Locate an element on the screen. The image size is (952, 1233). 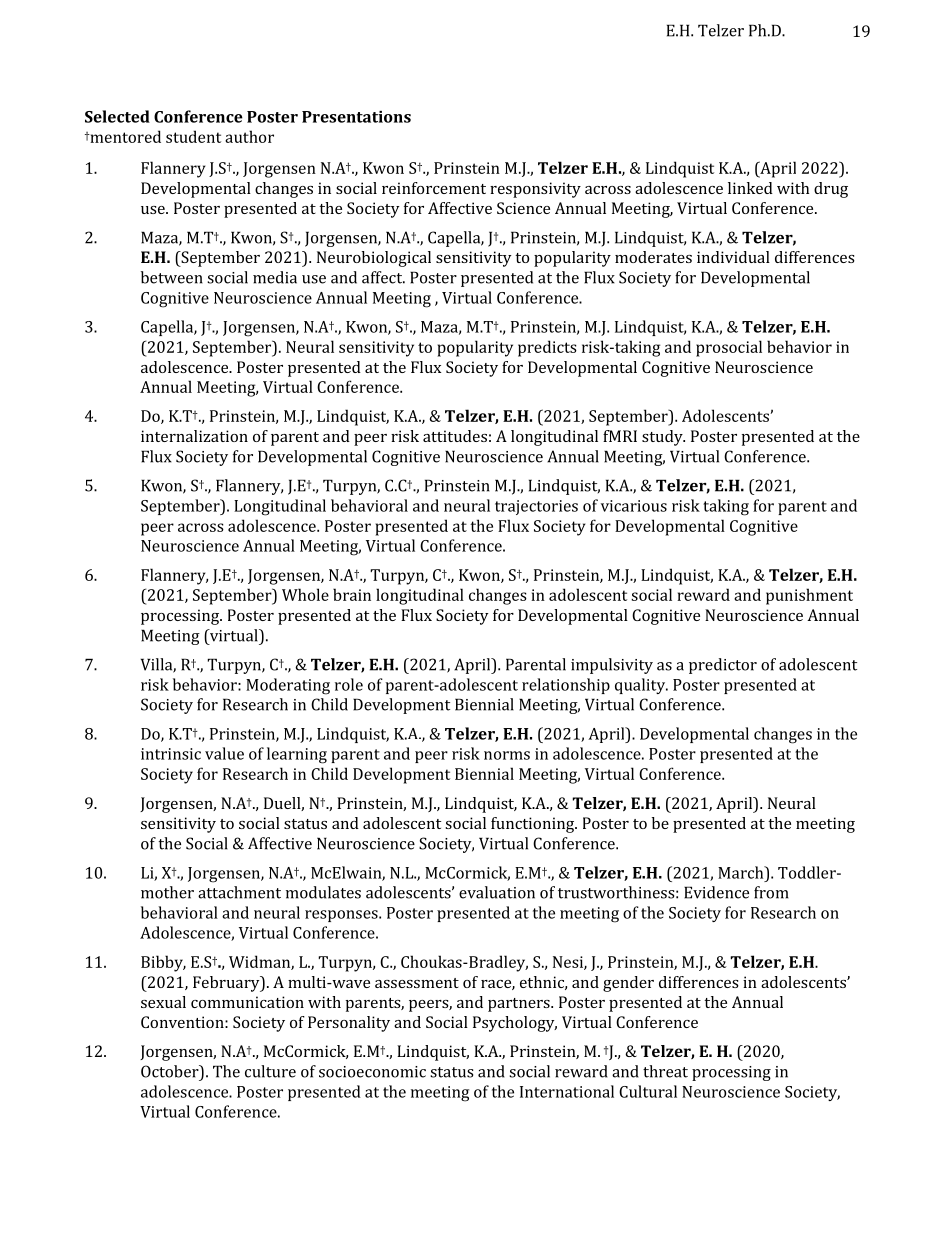
internalization is located at coordinates (194, 436).
